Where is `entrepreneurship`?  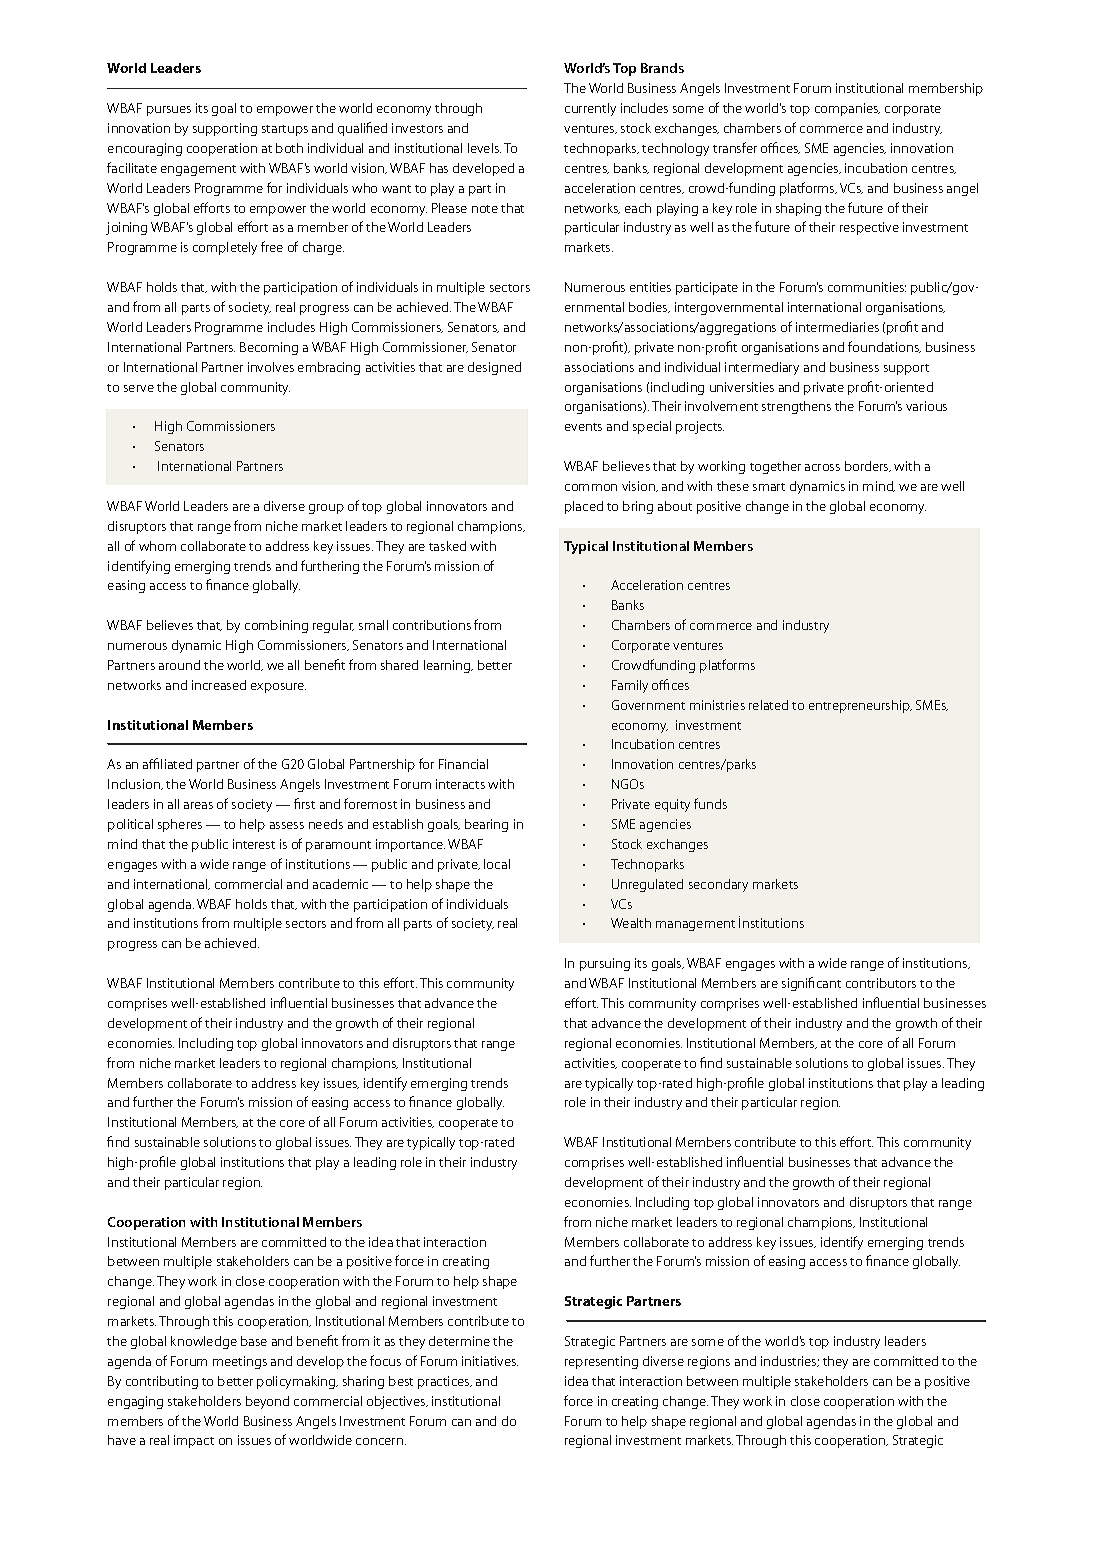 entrepreneurship is located at coordinates (860, 706).
